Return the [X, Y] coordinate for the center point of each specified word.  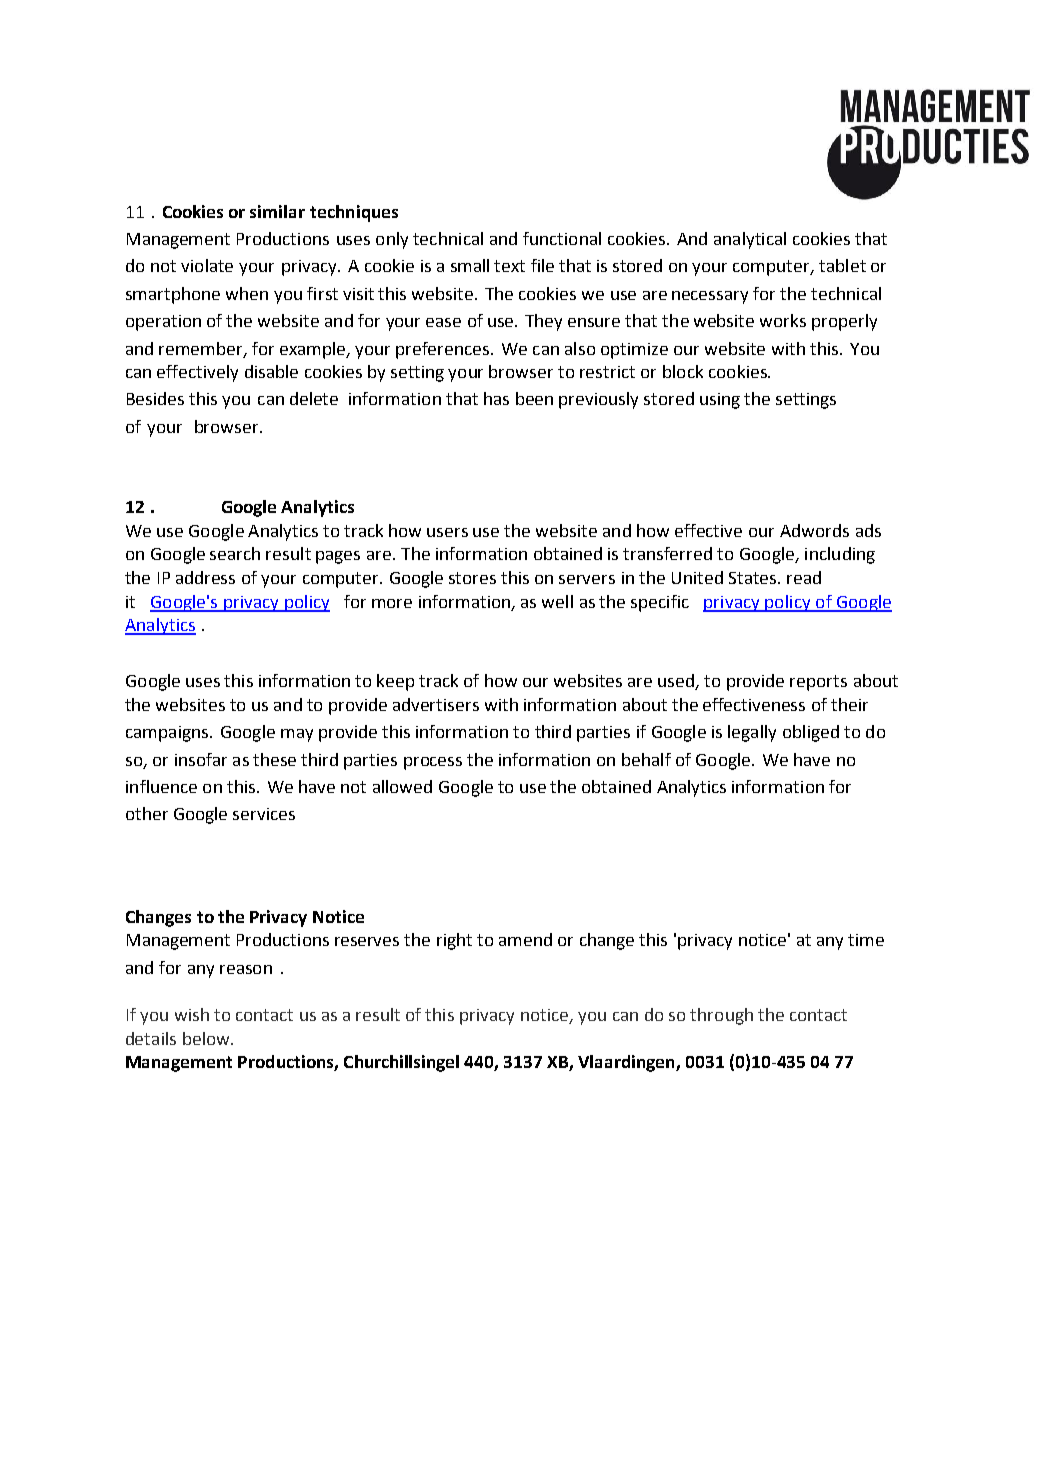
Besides [155, 398]
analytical [750, 240]
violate [207, 265]
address [205, 577]
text [509, 266]
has [496, 398]
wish [192, 1014]
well [557, 601]
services [264, 814]
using [720, 401]
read [804, 577]
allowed [402, 786]
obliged [811, 733]
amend [525, 939]
